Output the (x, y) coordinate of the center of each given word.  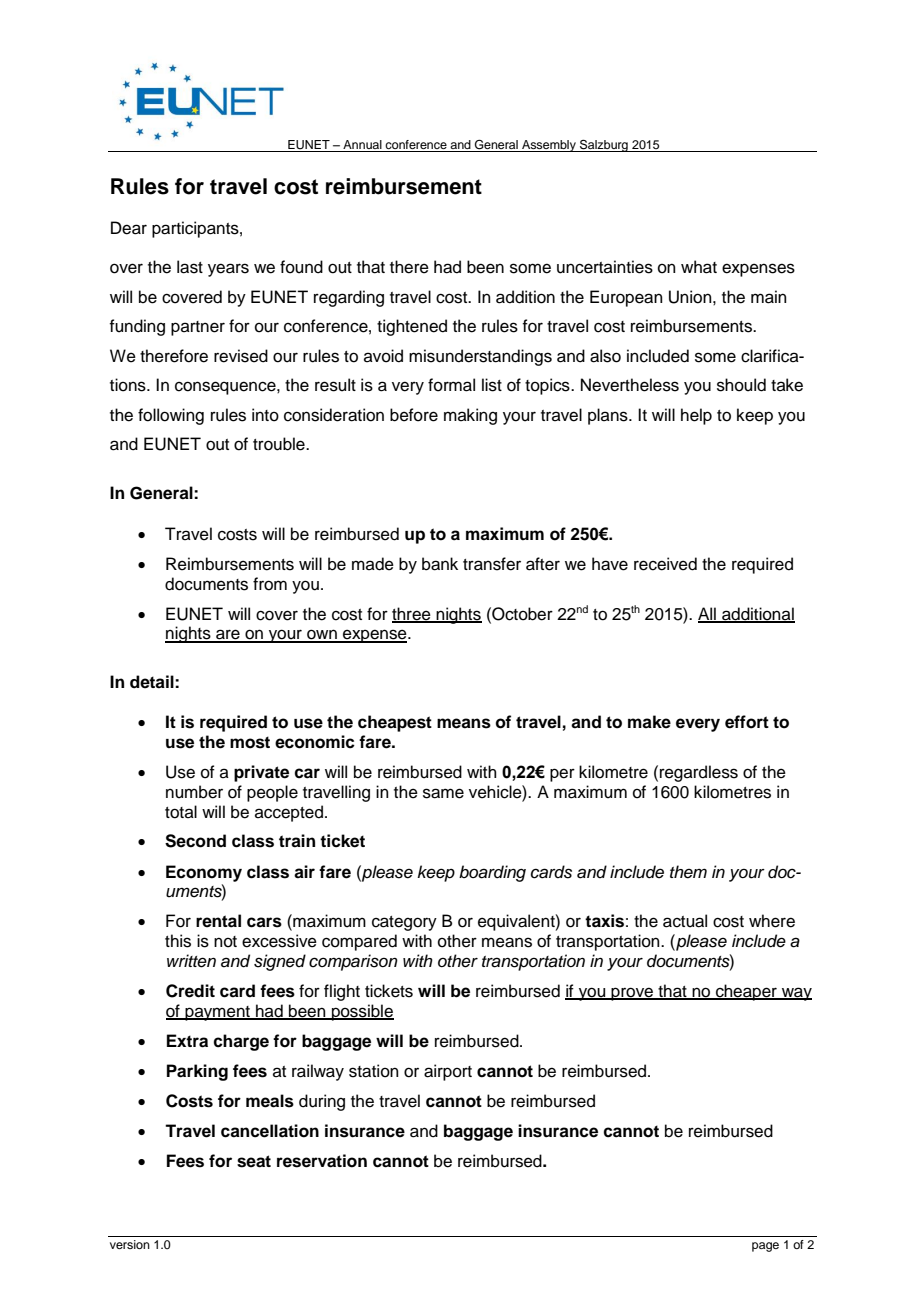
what (699, 267)
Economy (204, 873)
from (270, 584)
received (665, 564)
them (688, 872)
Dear (129, 228)
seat (254, 1161)
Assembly (549, 146)
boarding (492, 873)
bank (440, 564)
